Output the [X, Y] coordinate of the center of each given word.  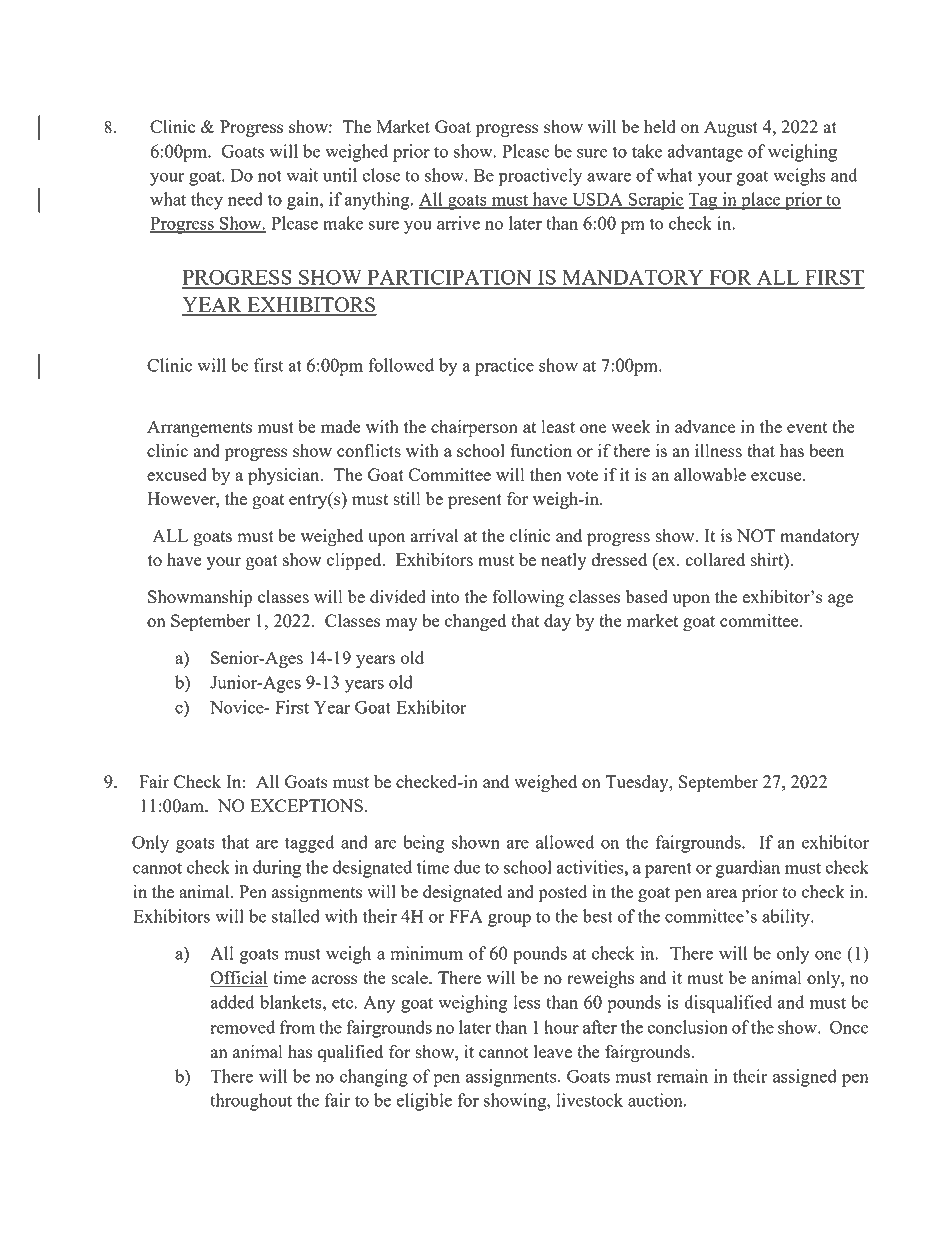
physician [285, 477]
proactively [540, 177]
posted [563, 894]
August [731, 128]
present [475, 502]
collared [715, 559]
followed [401, 365]
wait [302, 175]
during [277, 869]
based [647, 596]
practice [504, 367]
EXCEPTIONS [306, 805]
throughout [251, 1102]
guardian [748, 869]
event [807, 427]
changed [475, 622]
